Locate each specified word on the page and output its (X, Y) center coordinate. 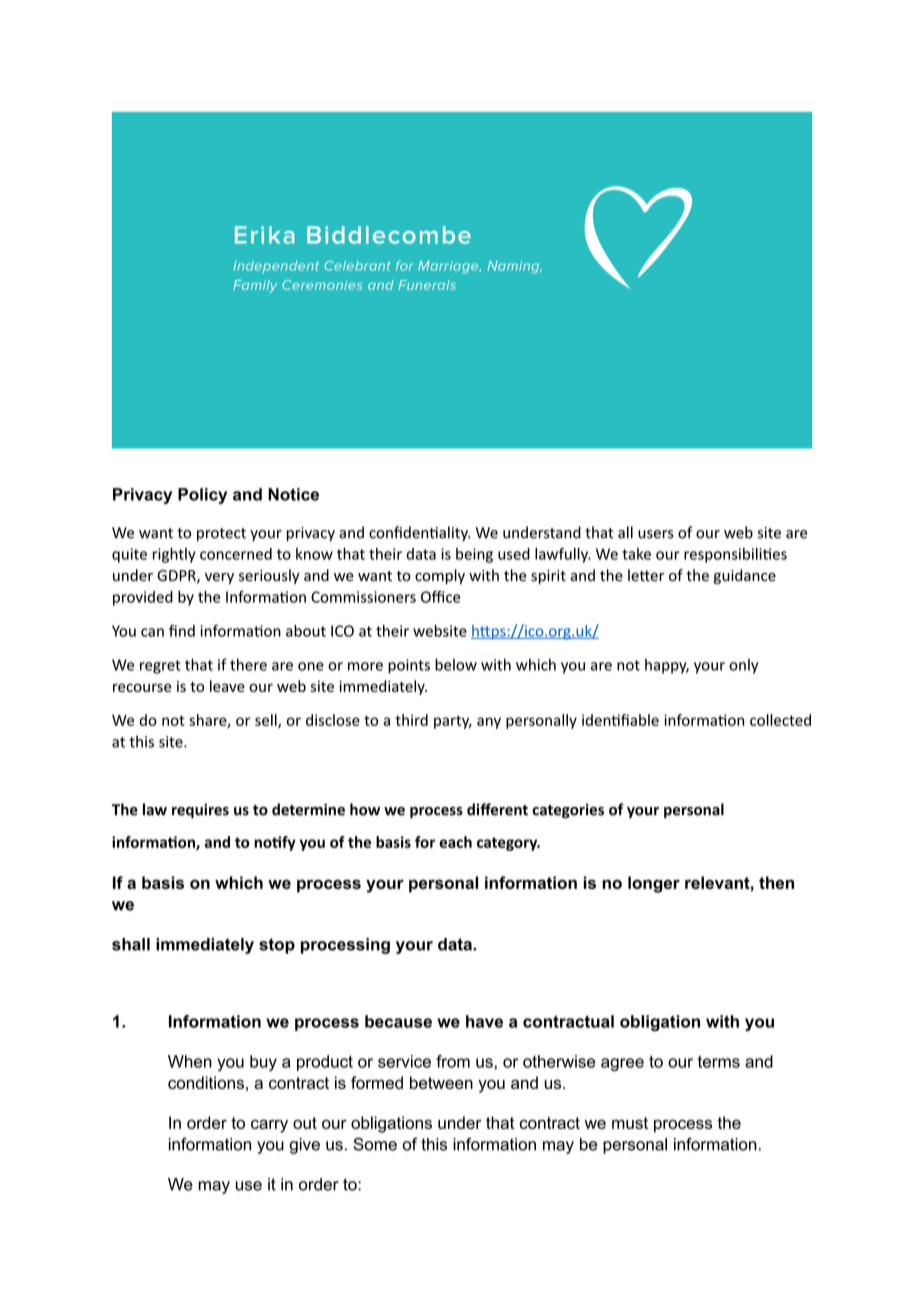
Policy (202, 496)
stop (277, 946)
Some (375, 1144)
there (248, 664)
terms (719, 1062)
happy (667, 666)
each (455, 842)
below (456, 664)
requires (200, 811)
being (474, 555)
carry (269, 1126)
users (656, 534)
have (484, 1021)
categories (568, 811)
